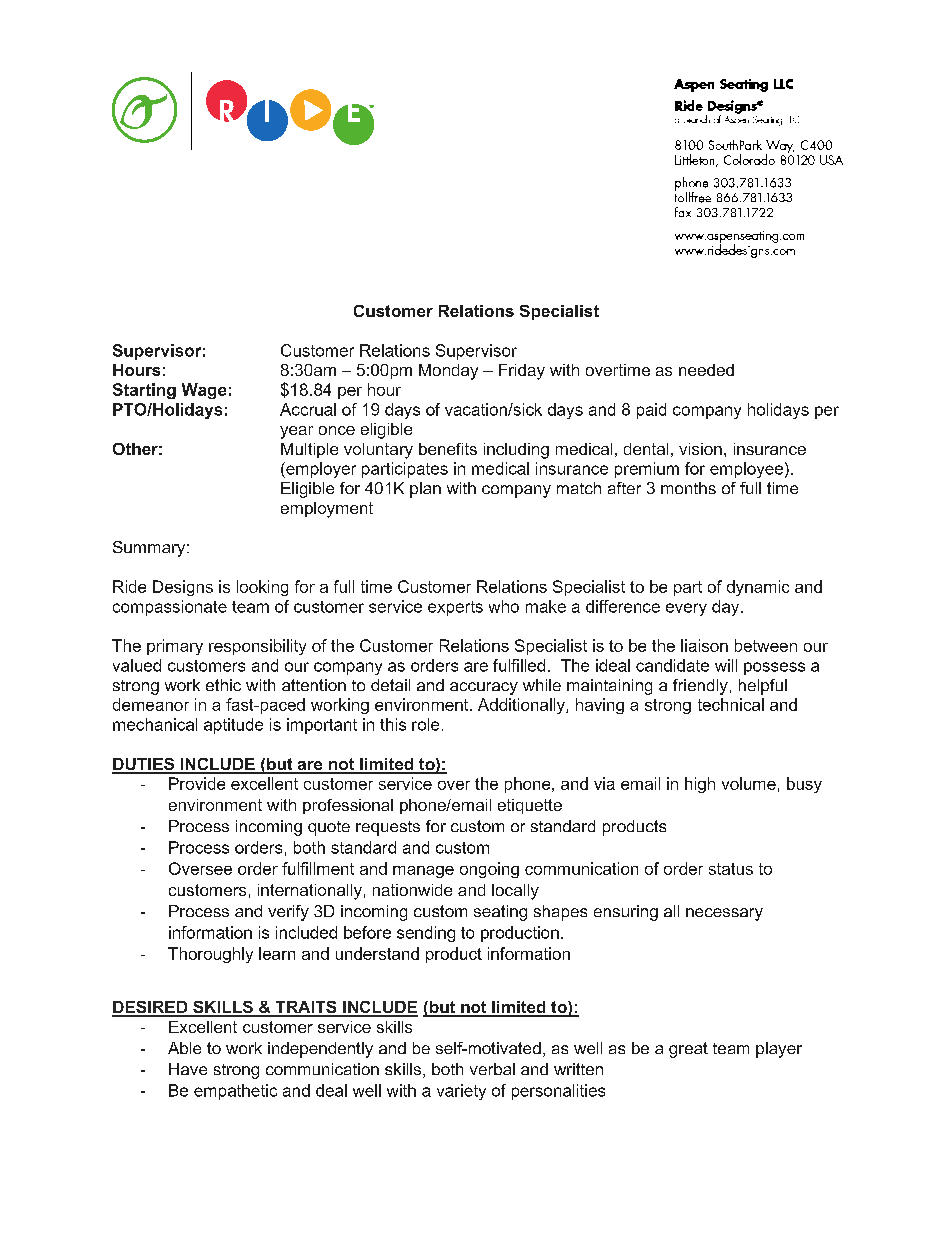  Describe the element at coordinates (448, 372) in the screenshot. I see `Monday` at that location.
